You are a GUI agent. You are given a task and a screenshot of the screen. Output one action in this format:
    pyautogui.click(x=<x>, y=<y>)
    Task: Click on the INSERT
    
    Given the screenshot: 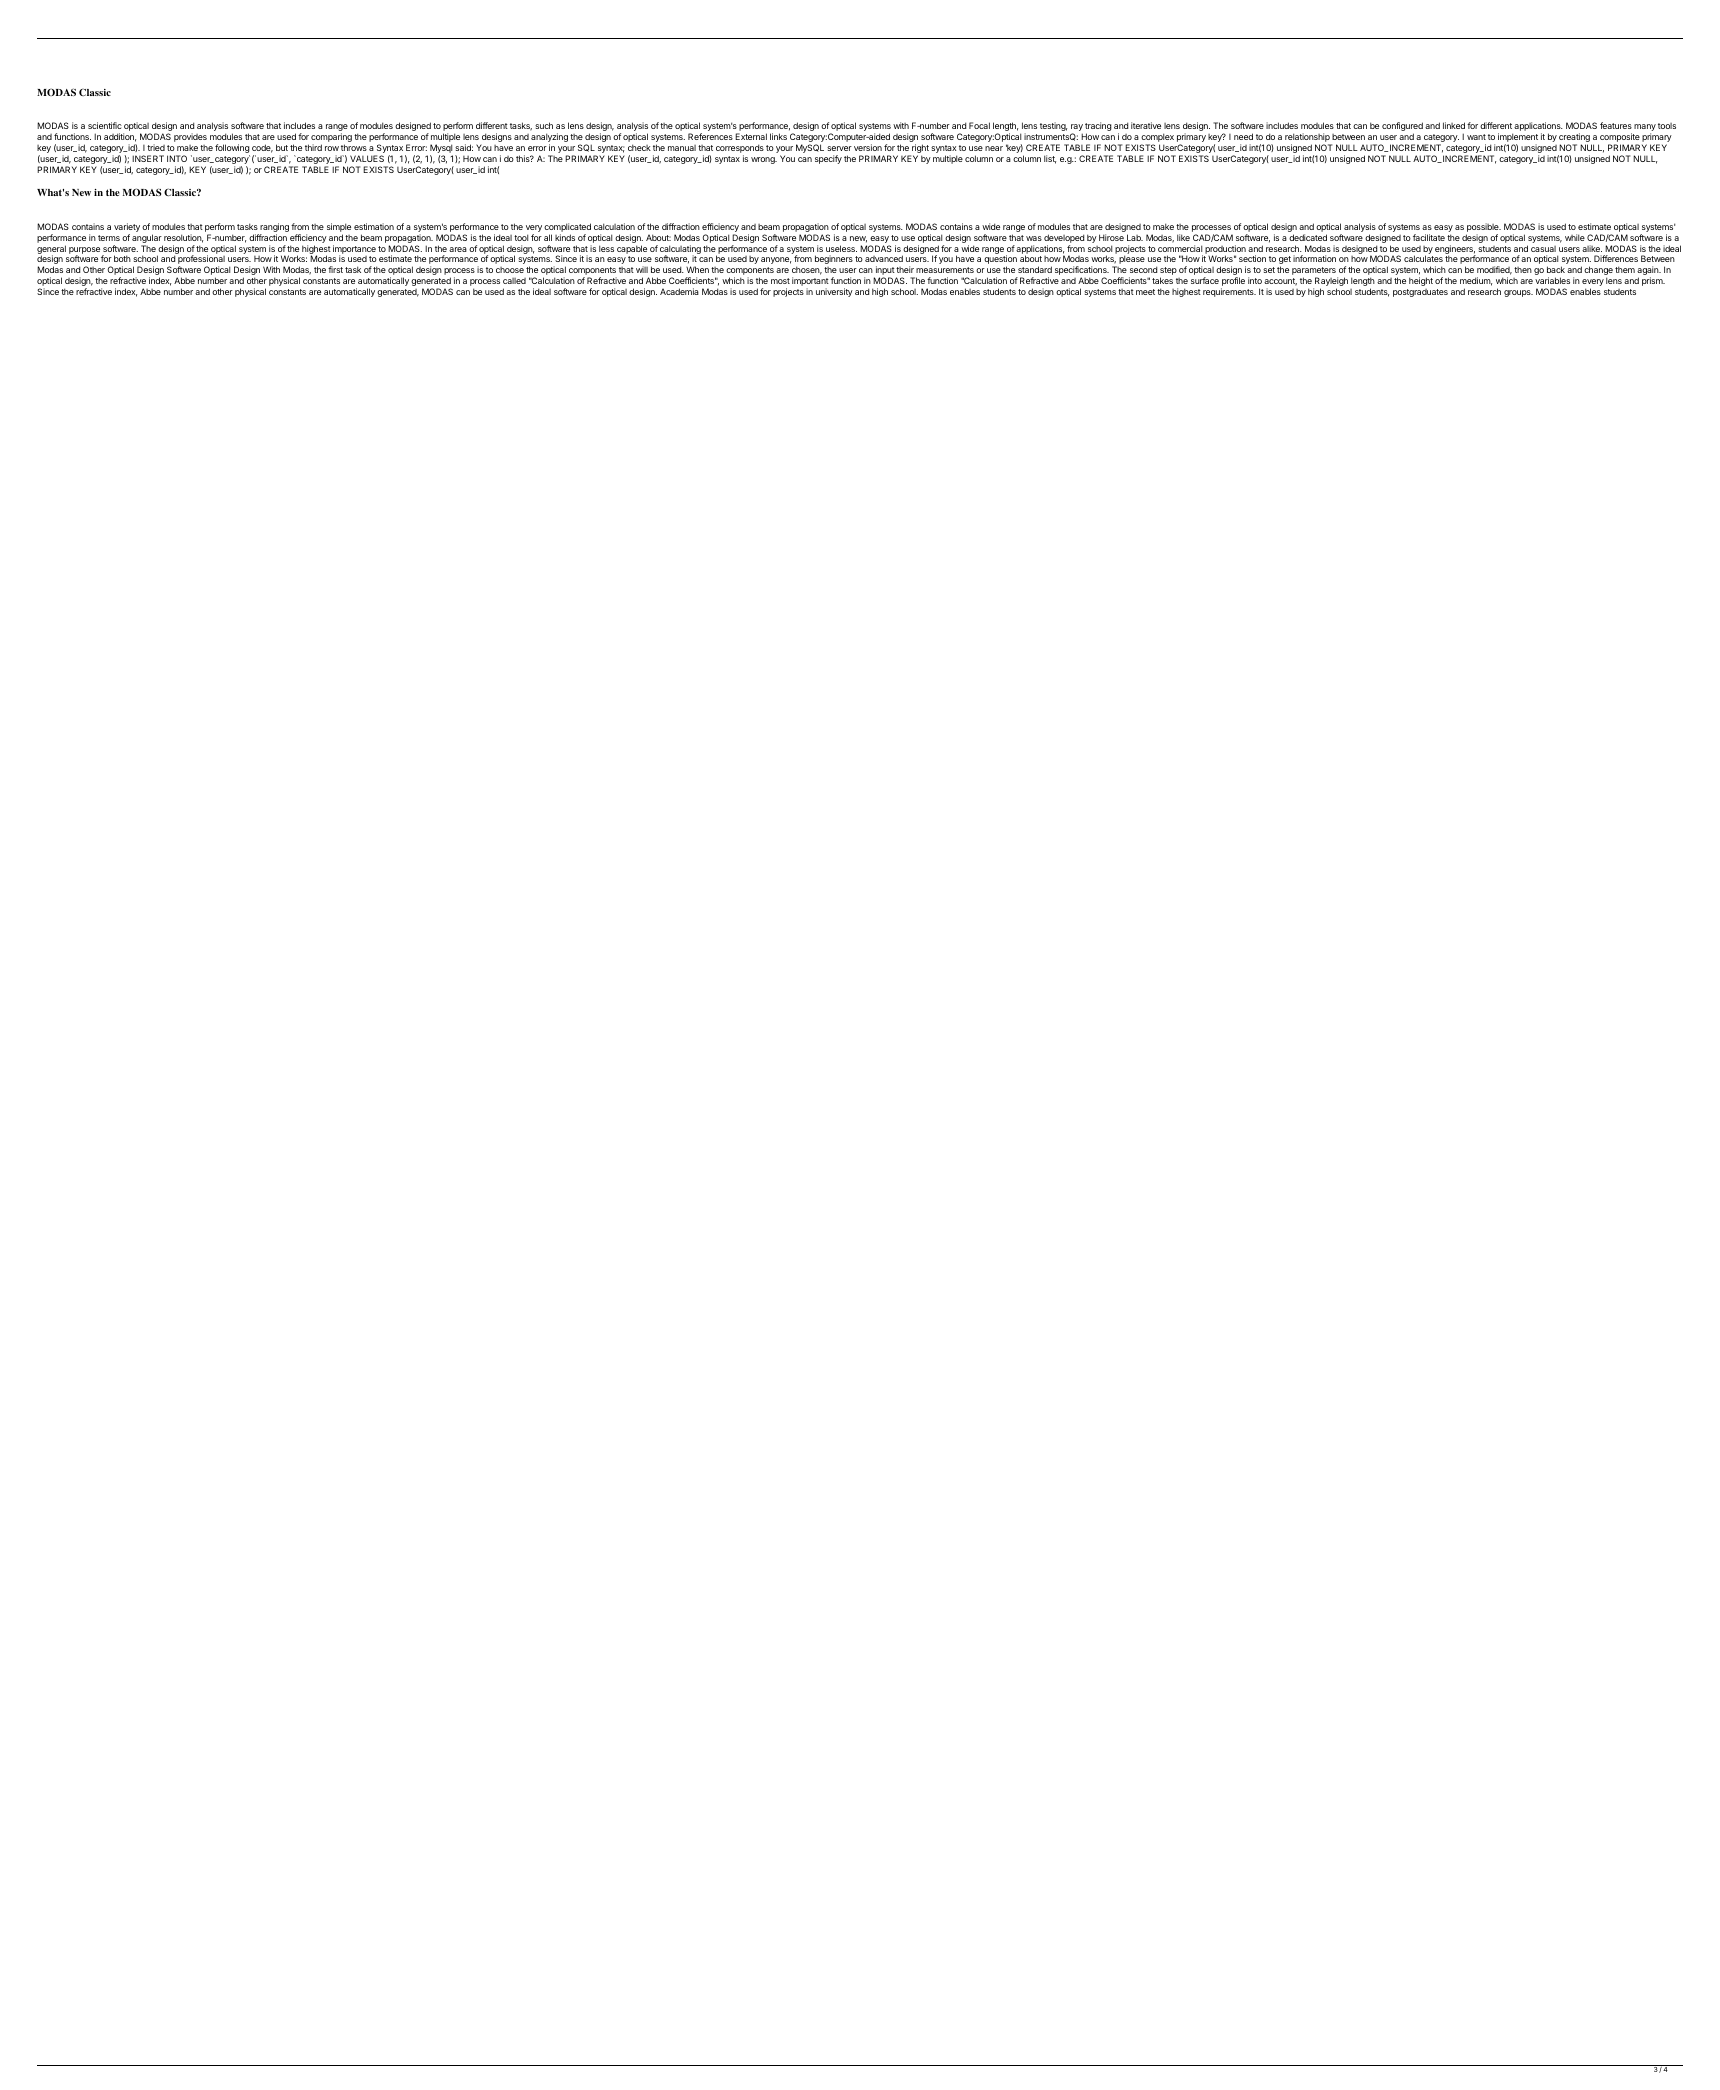 What is the action you would take?
    pyautogui.click(x=148, y=158)
